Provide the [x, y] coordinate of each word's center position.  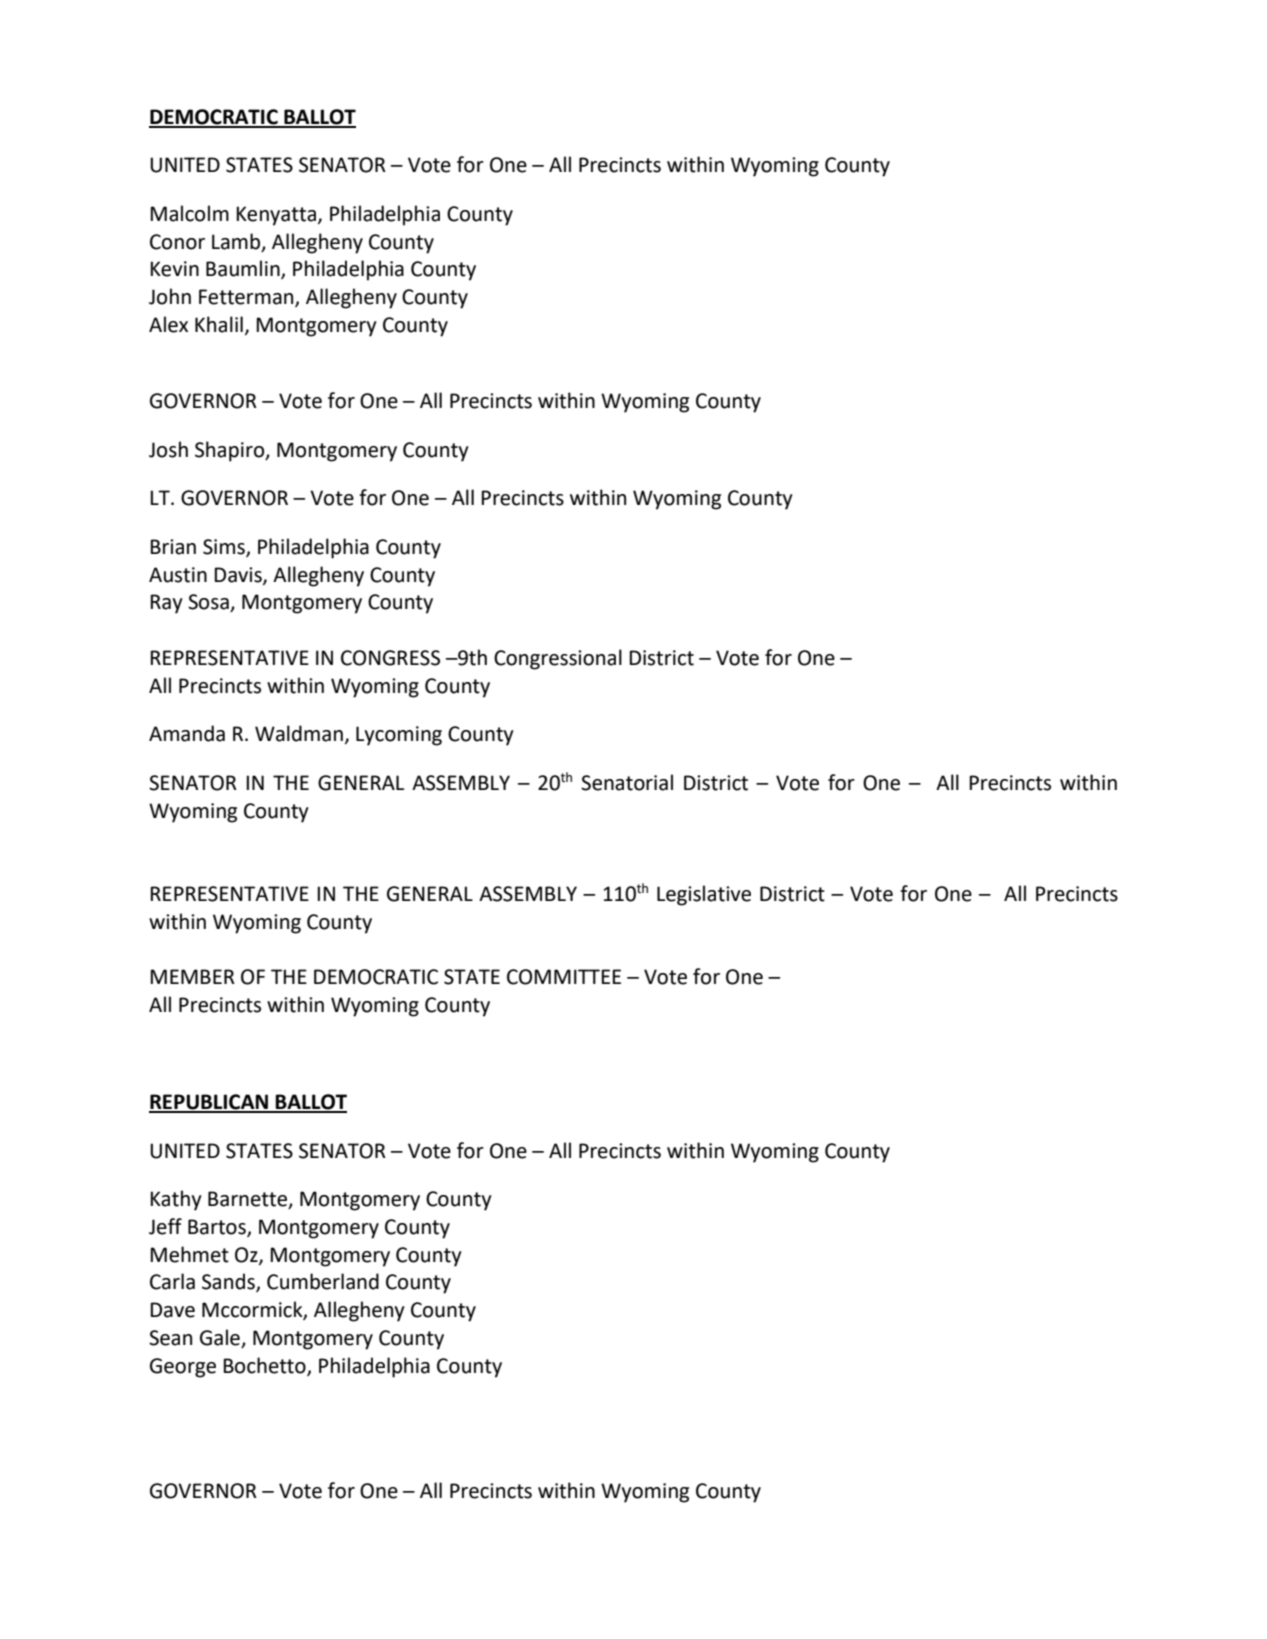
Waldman [299, 733]
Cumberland [323, 1281]
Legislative [704, 895]
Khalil [219, 324]
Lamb [237, 242]
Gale [221, 1338]
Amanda [187, 733]
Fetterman [247, 298]
